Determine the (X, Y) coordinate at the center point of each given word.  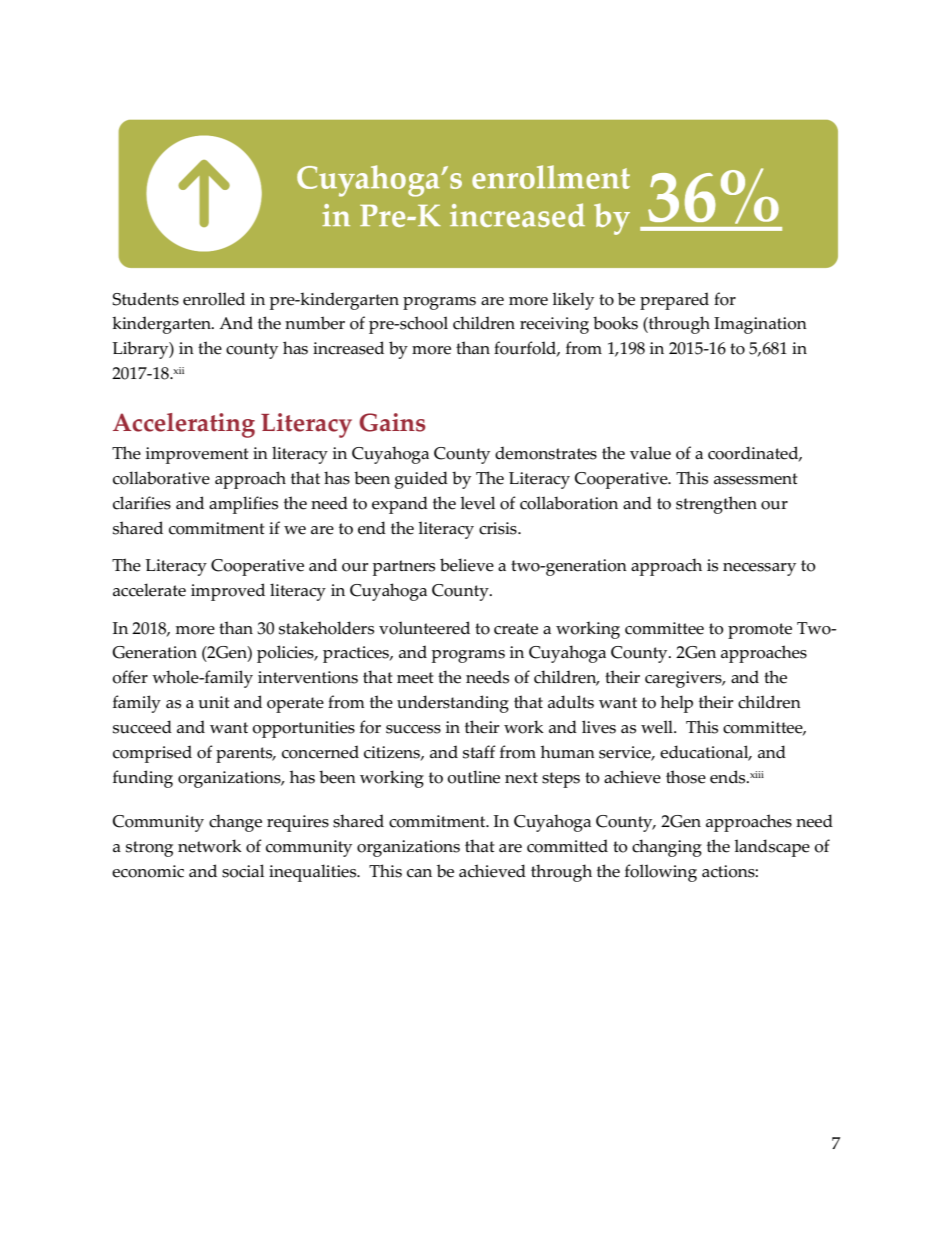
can (419, 873)
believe (467, 565)
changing (667, 848)
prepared (674, 301)
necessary (759, 569)
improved (228, 592)
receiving (554, 325)
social (243, 871)
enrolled (214, 299)
